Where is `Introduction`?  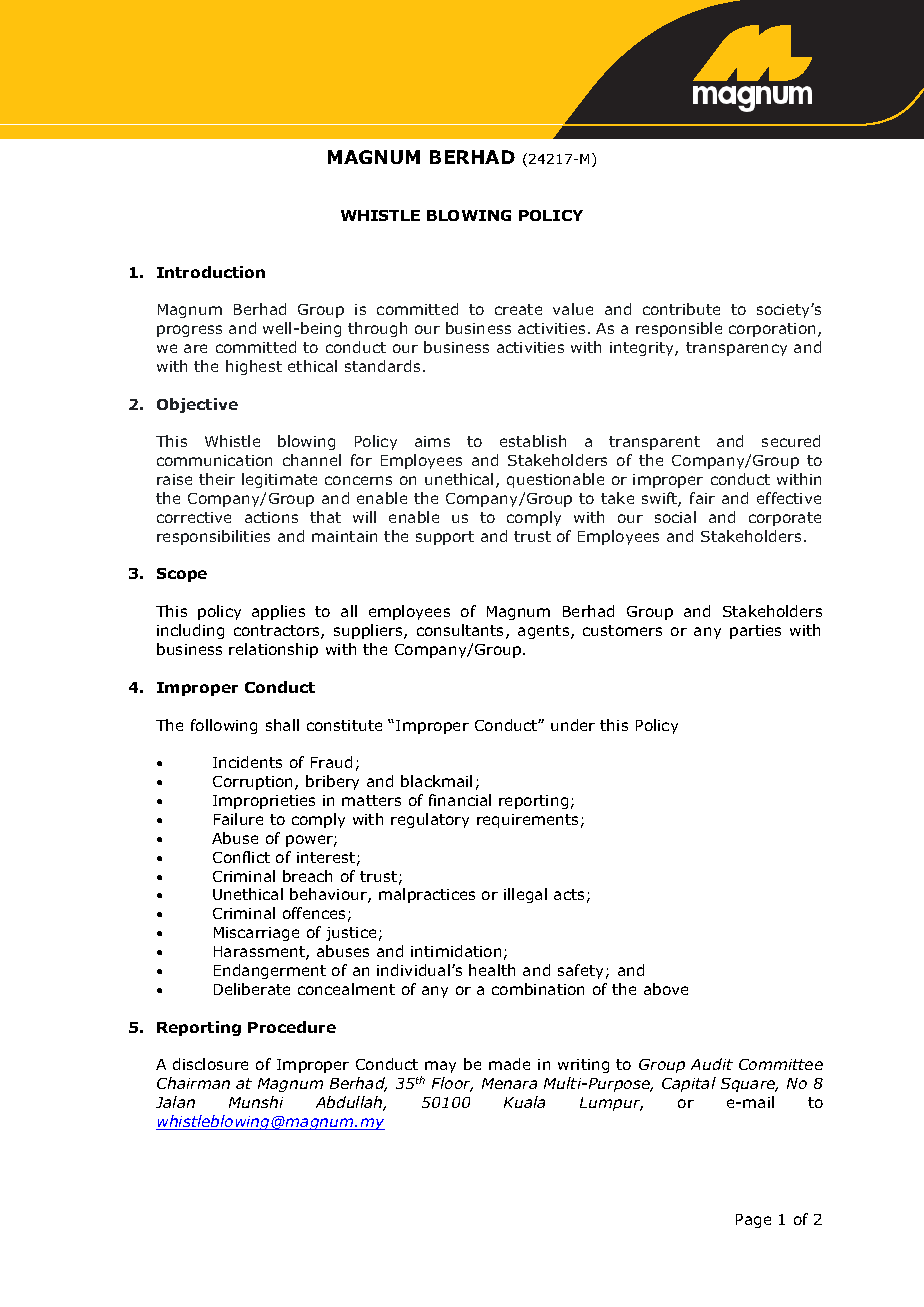 Introduction is located at coordinates (211, 272).
